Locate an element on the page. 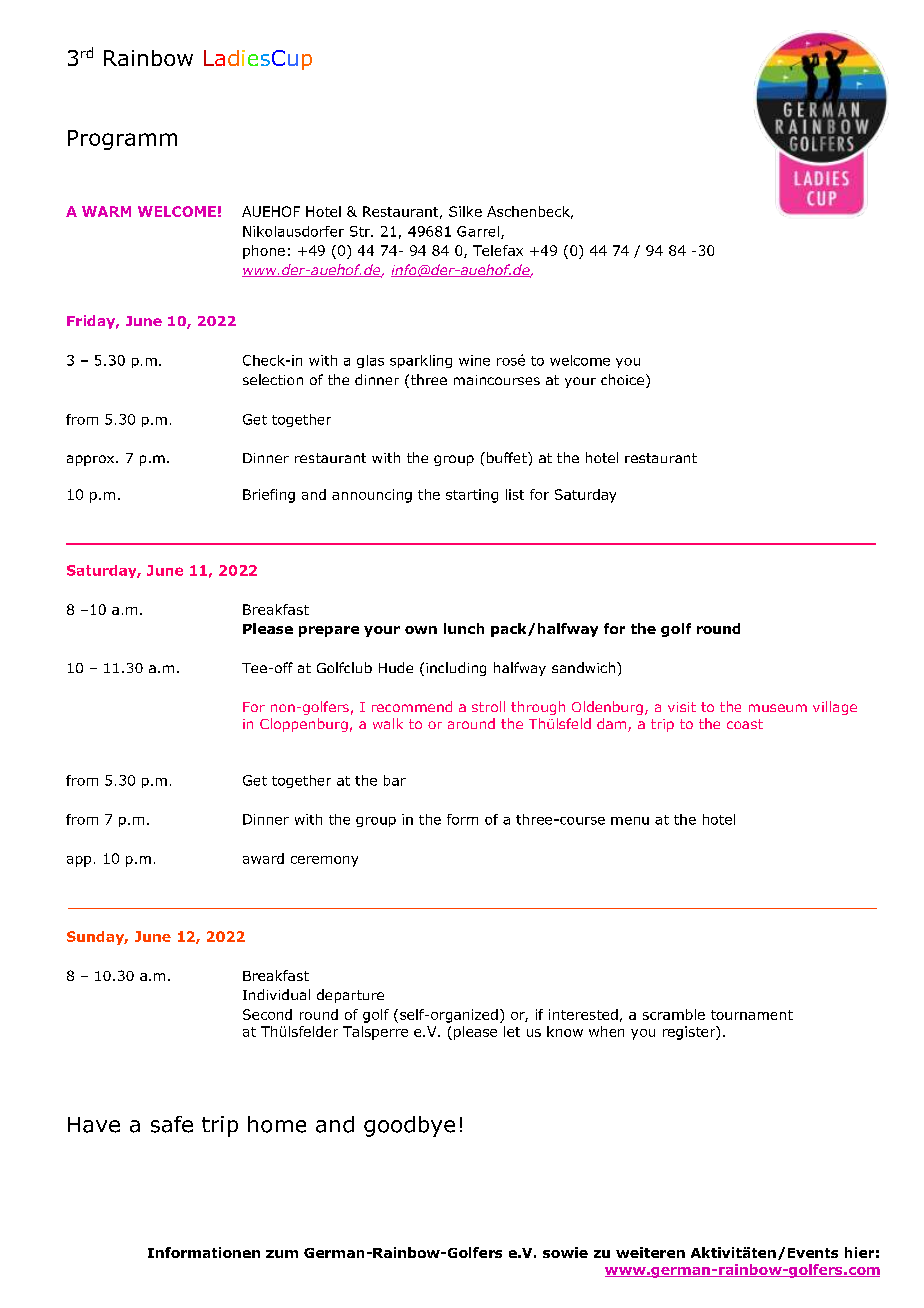 The width and height of the image is (924, 1308). museum is located at coordinates (778, 708).
